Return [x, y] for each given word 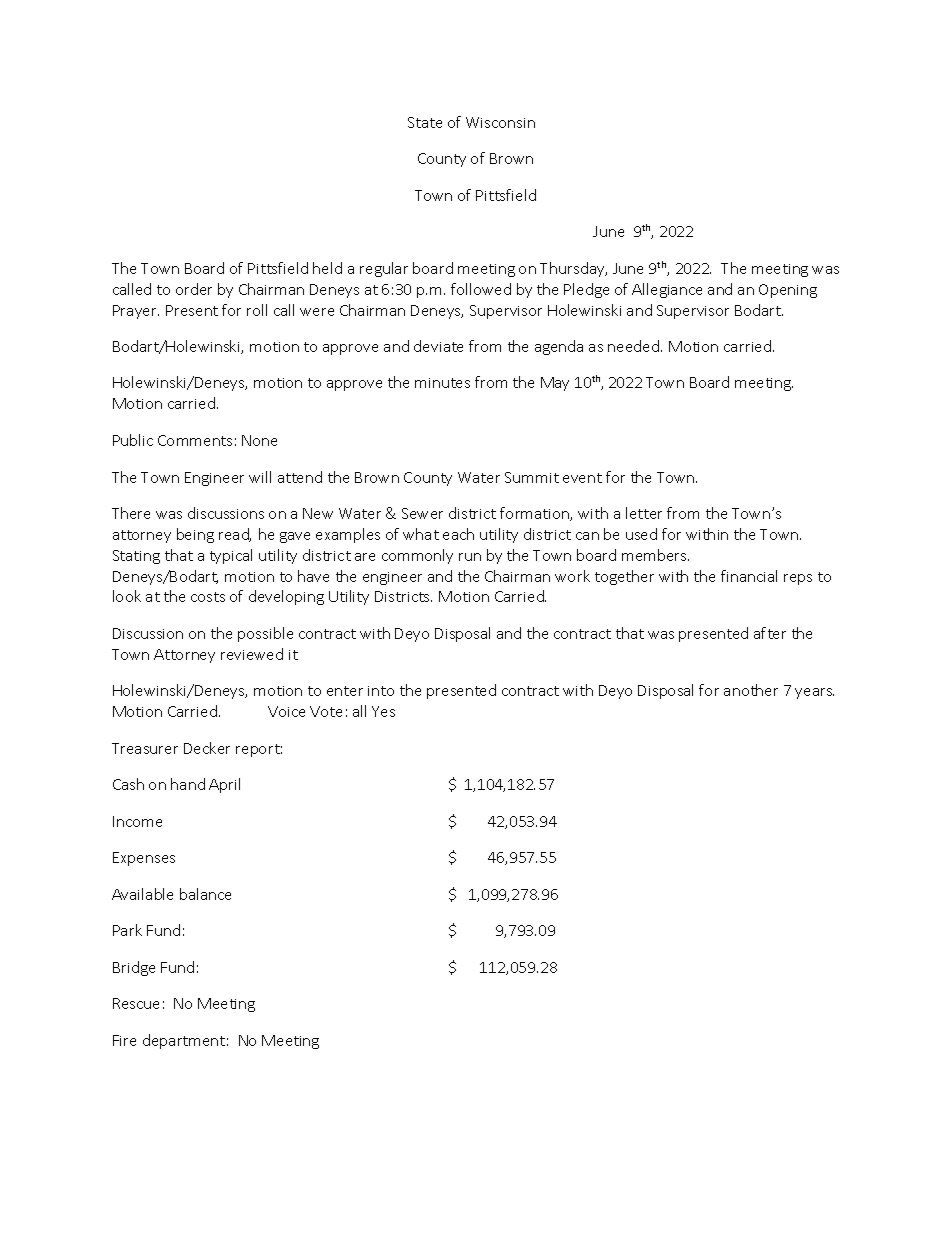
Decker [207, 748]
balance [205, 894]
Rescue [136, 1003]
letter [644, 513]
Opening [788, 291]
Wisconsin [500, 122]
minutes [442, 383]
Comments [195, 440]
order [194, 289]
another [751, 690]
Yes [383, 711]
